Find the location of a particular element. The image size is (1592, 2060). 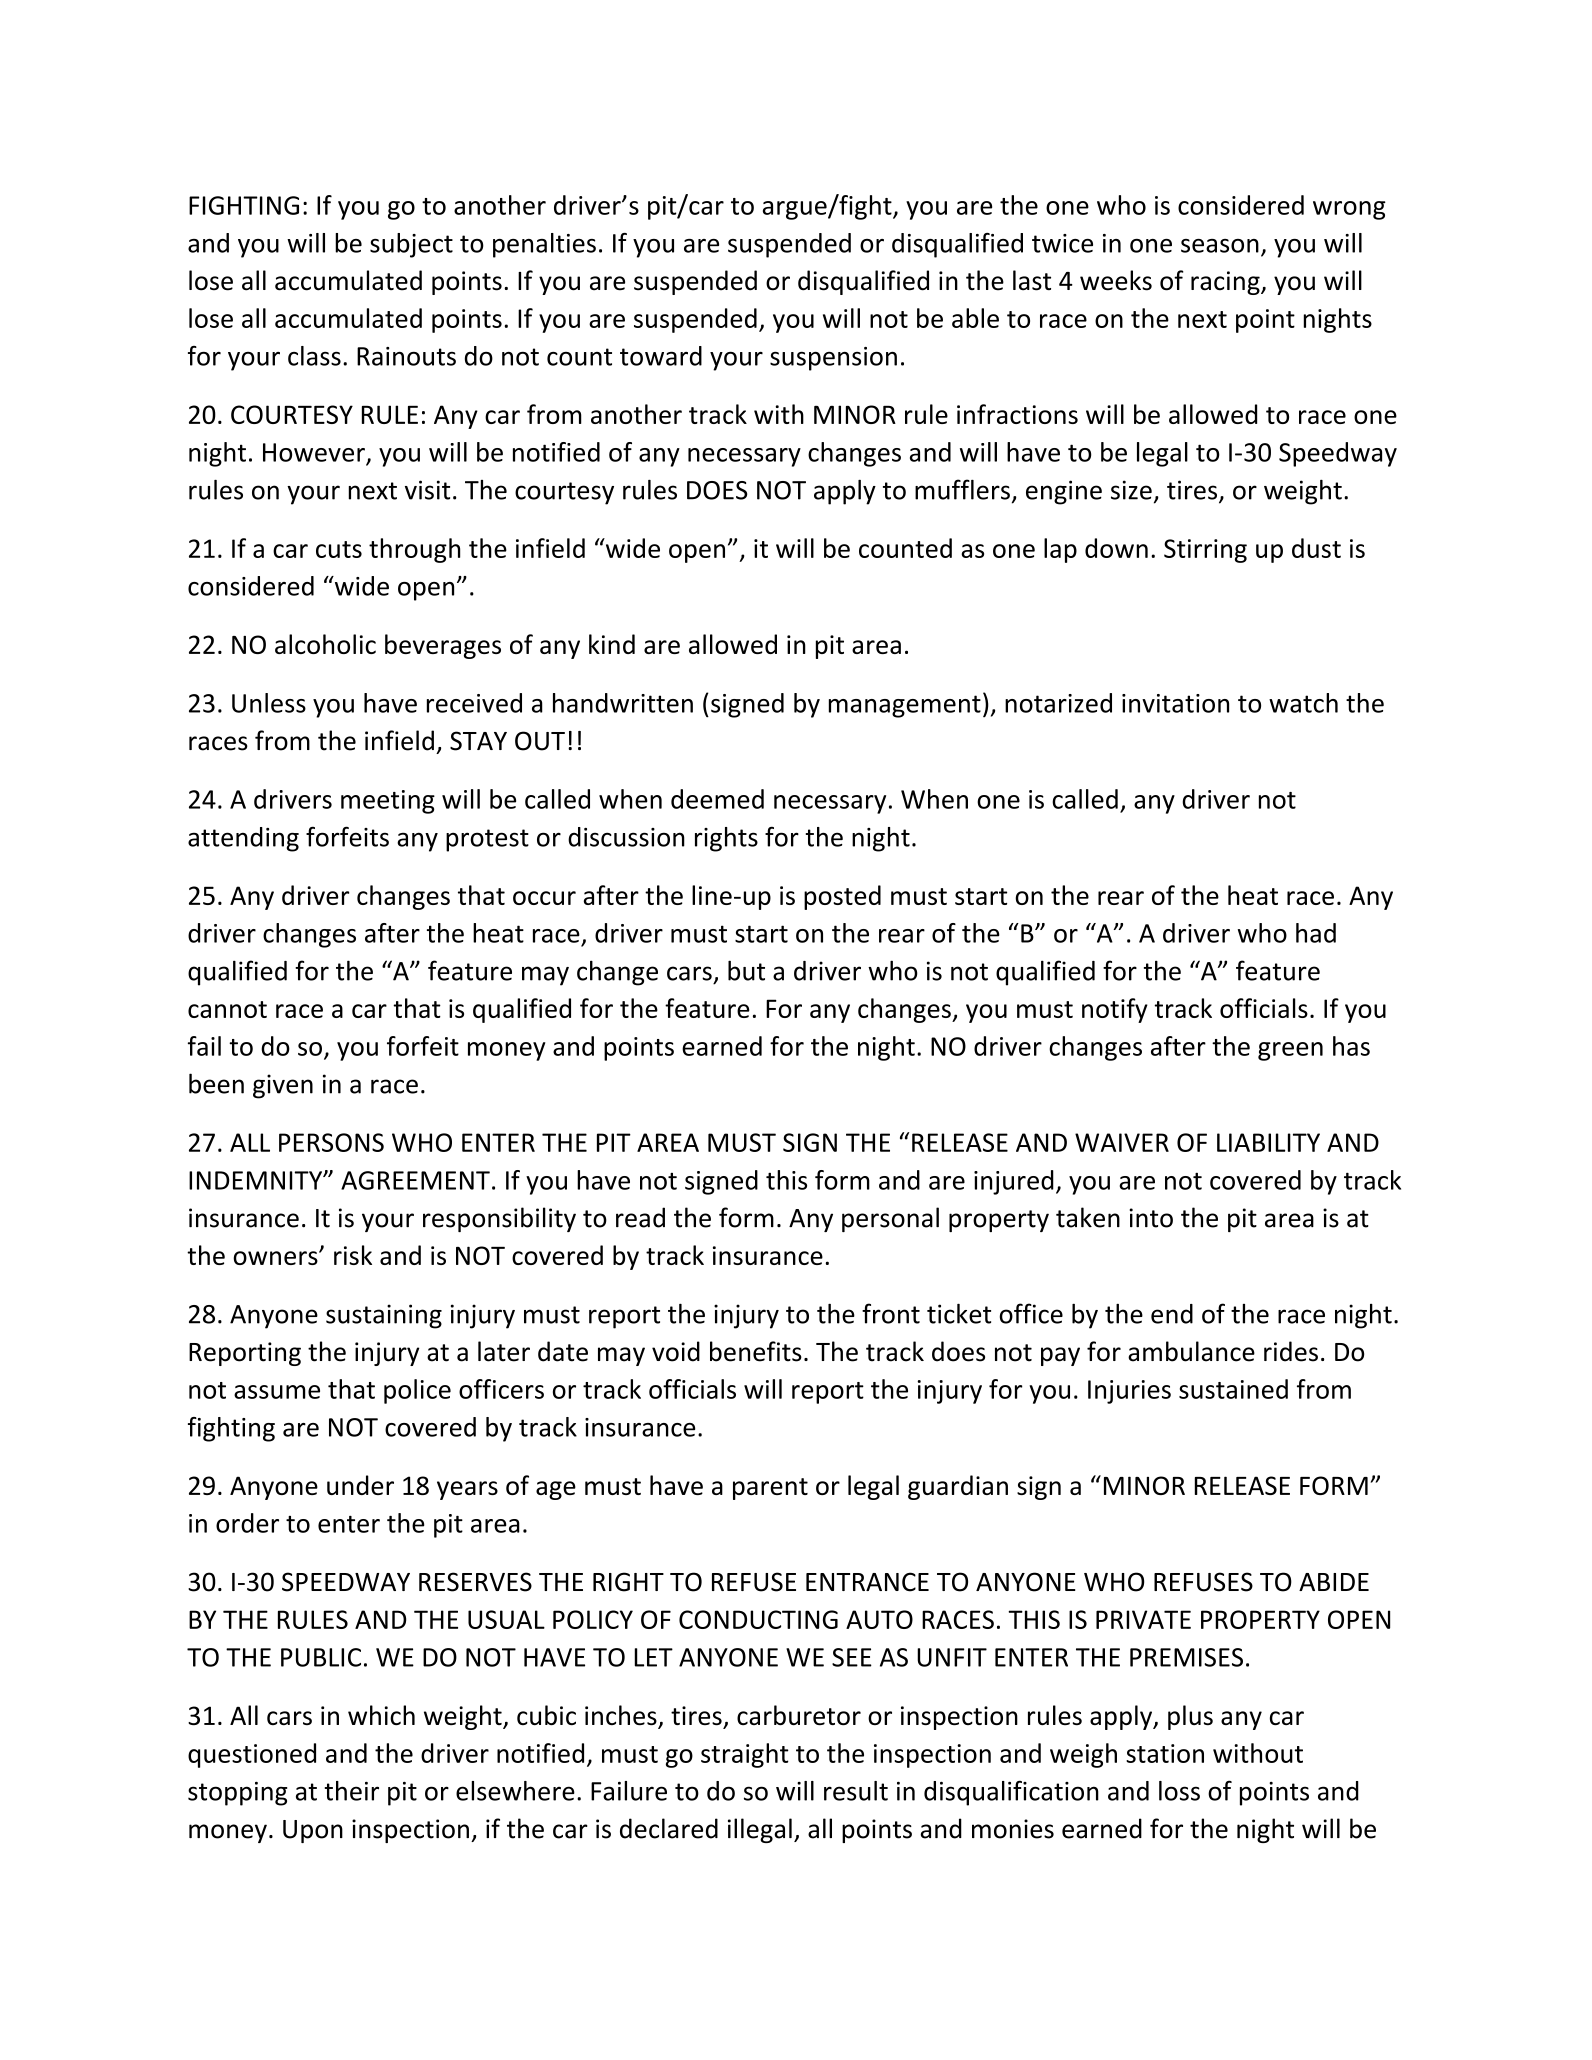

benefits is located at coordinates (756, 1351).
